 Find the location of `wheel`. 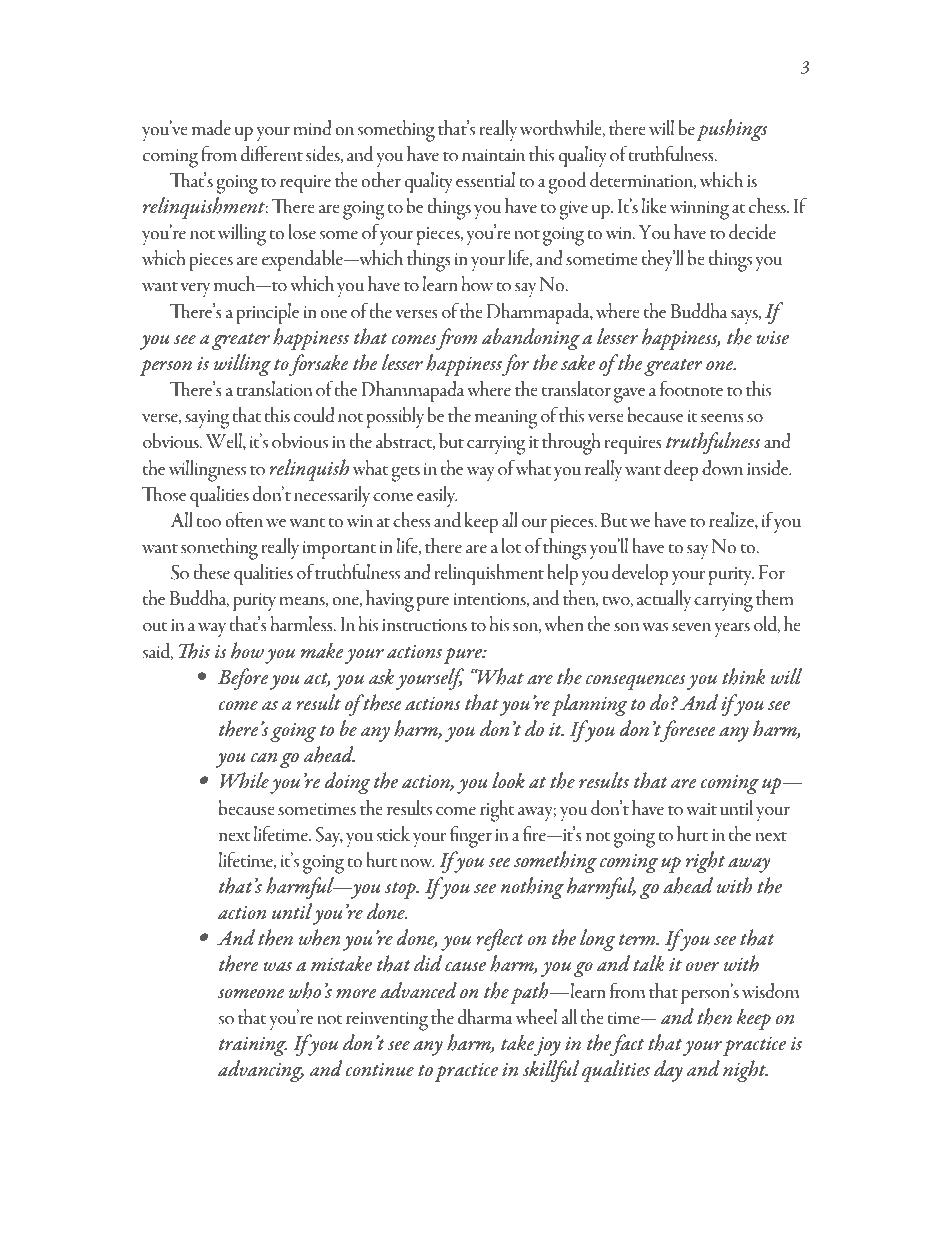

wheel is located at coordinates (536, 1017).
